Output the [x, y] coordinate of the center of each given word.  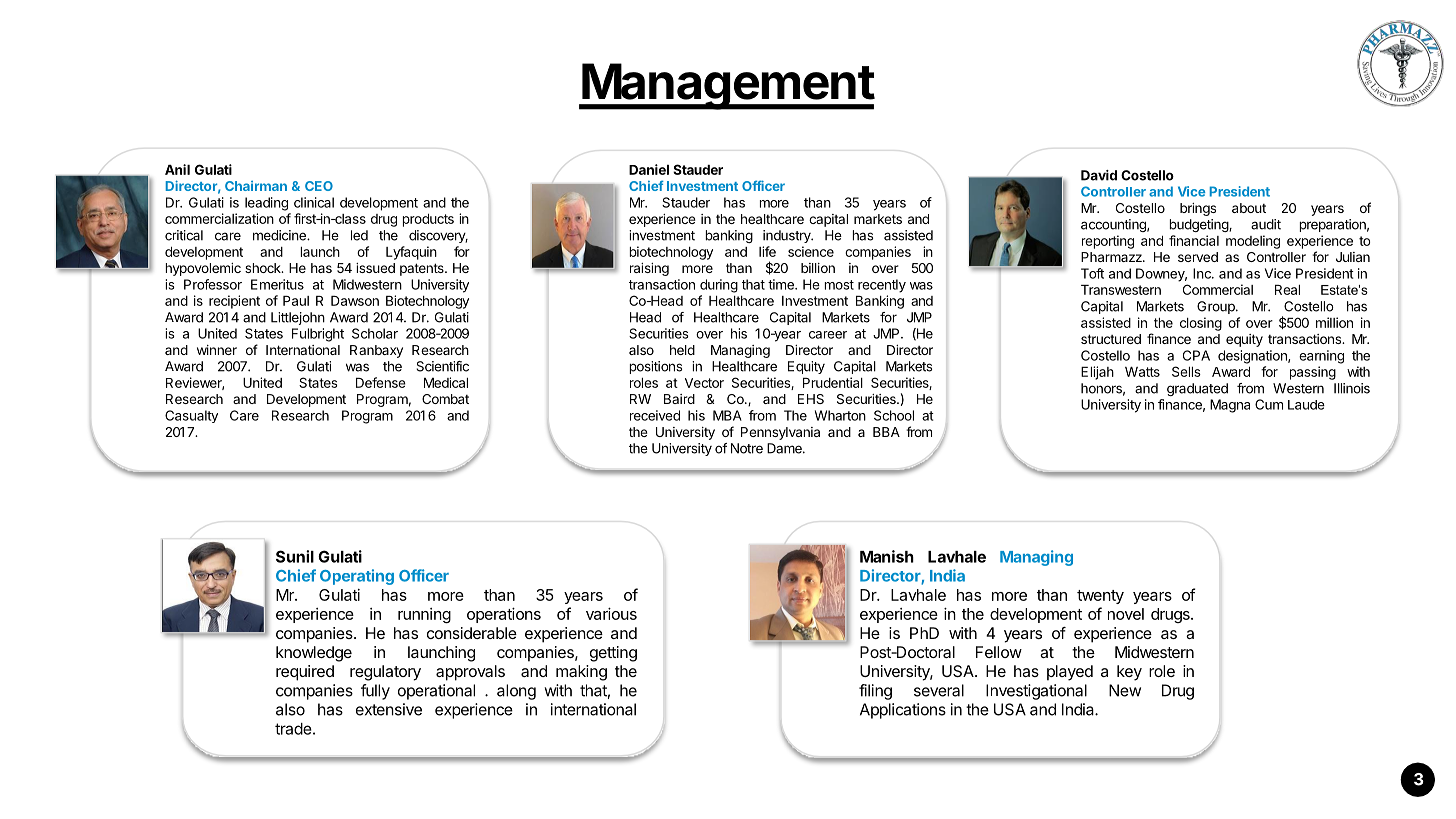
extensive [389, 709]
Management [727, 86]
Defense [381, 382]
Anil [177, 169]
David [1099, 175]
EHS [811, 399]
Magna [1230, 406]
